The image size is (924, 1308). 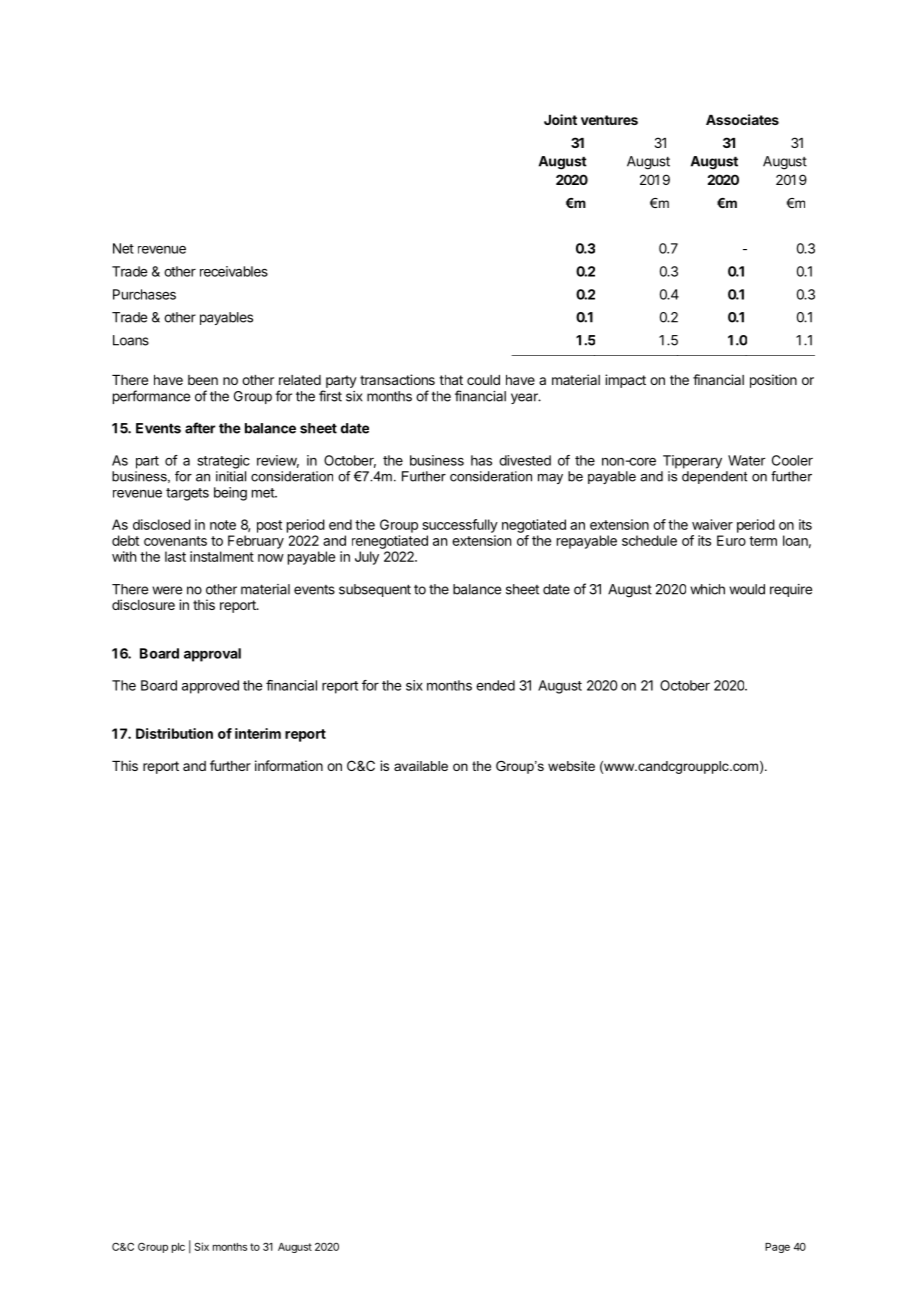 I want to click on Distribution, so click(x=174, y=733).
